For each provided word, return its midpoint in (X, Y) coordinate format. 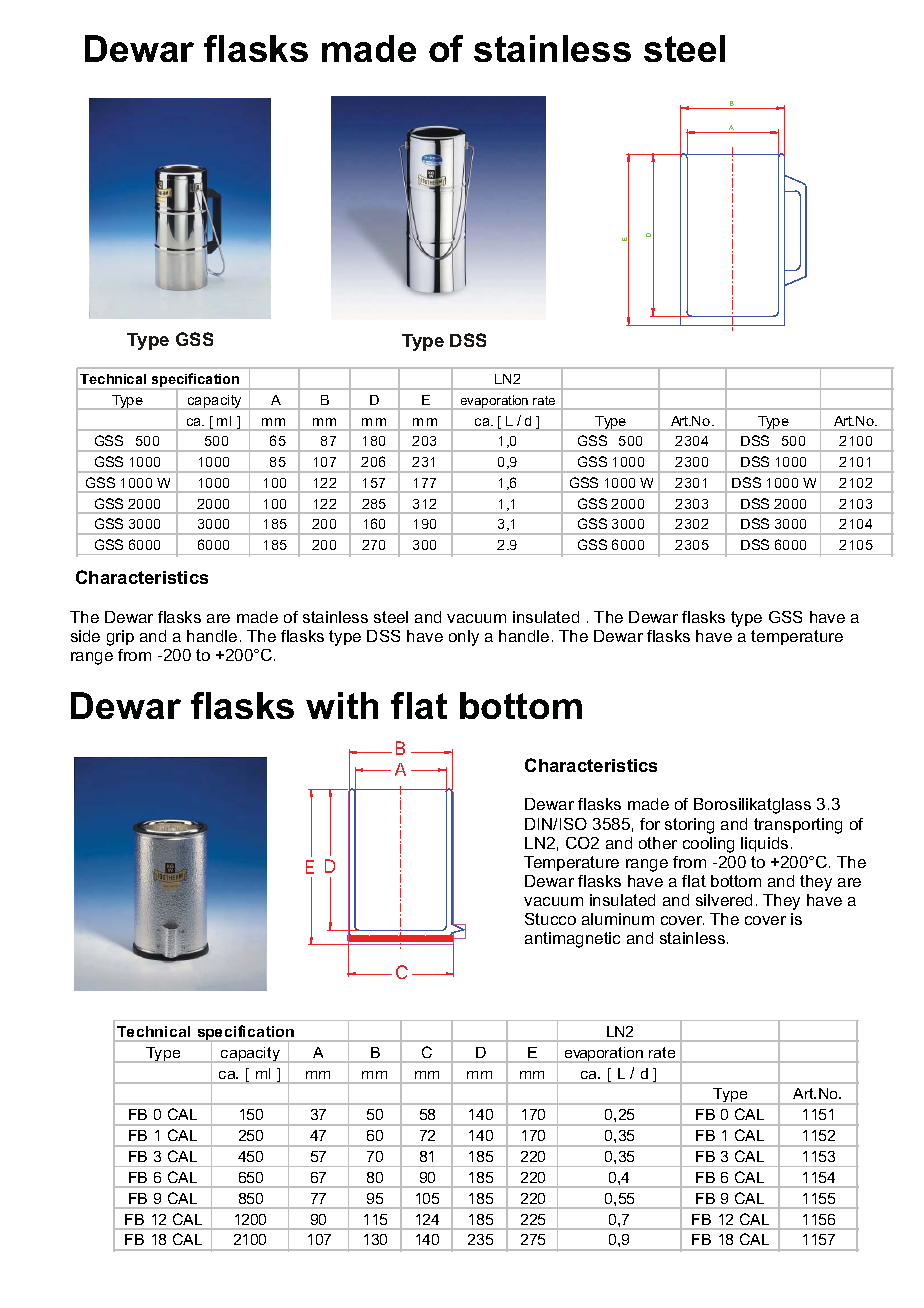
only (464, 638)
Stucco (550, 919)
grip (120, 638)
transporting (798, 826)
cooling (708, 845)
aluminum (618, 919)
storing (689, 826)
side (85, 636)
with (342, 705)
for (650, 824)
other (658, 843)
